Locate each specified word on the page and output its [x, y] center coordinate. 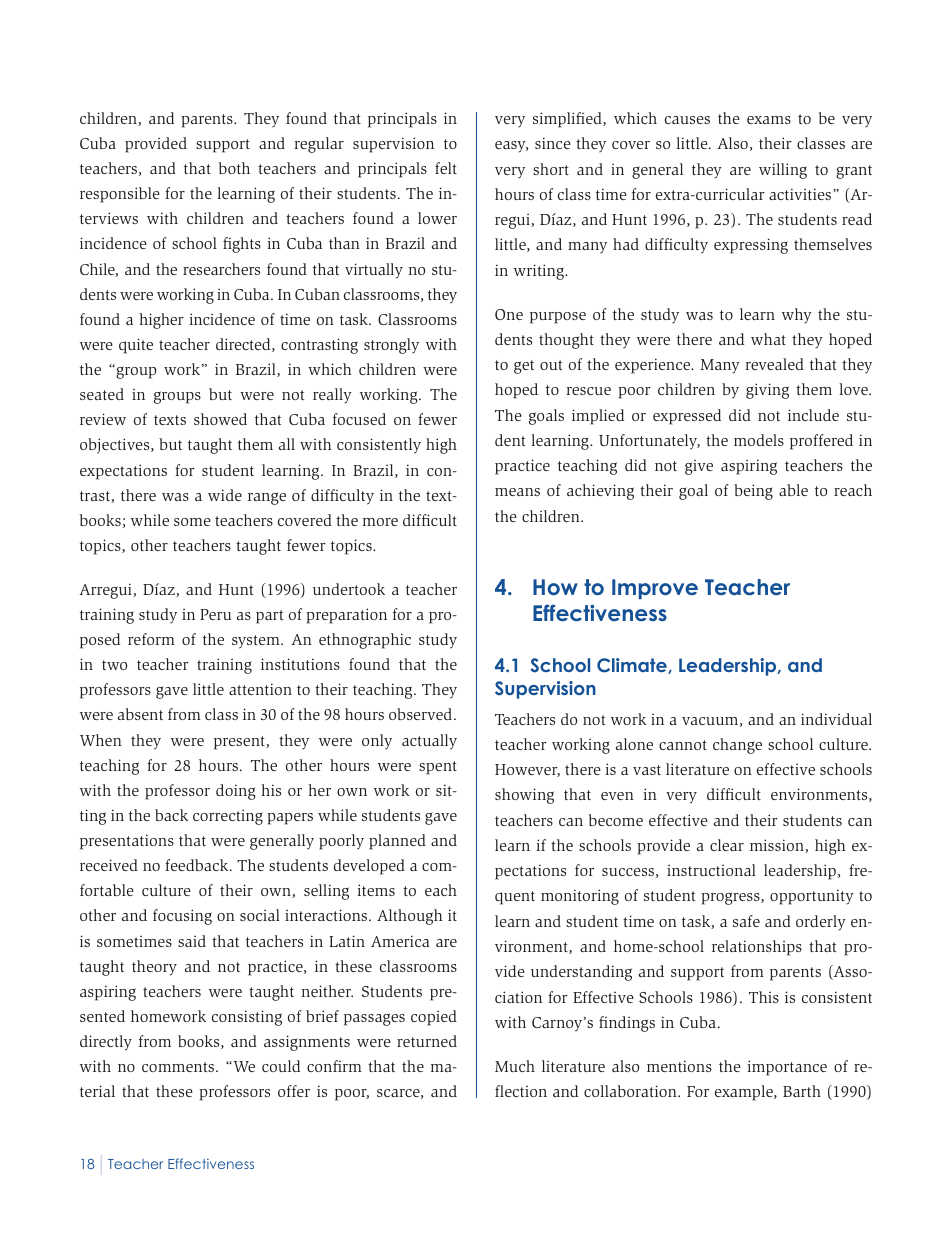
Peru [215, 614]
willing [783, 171]
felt [446, 168]
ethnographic [365, 641]
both [234, 168]
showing [524, 796]
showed [220, 419]
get [524, 367]
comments [179, 1067]
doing [236, 792]
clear [727, 845]
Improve [655, 589]
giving [767, 391]
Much [515, 1066]
